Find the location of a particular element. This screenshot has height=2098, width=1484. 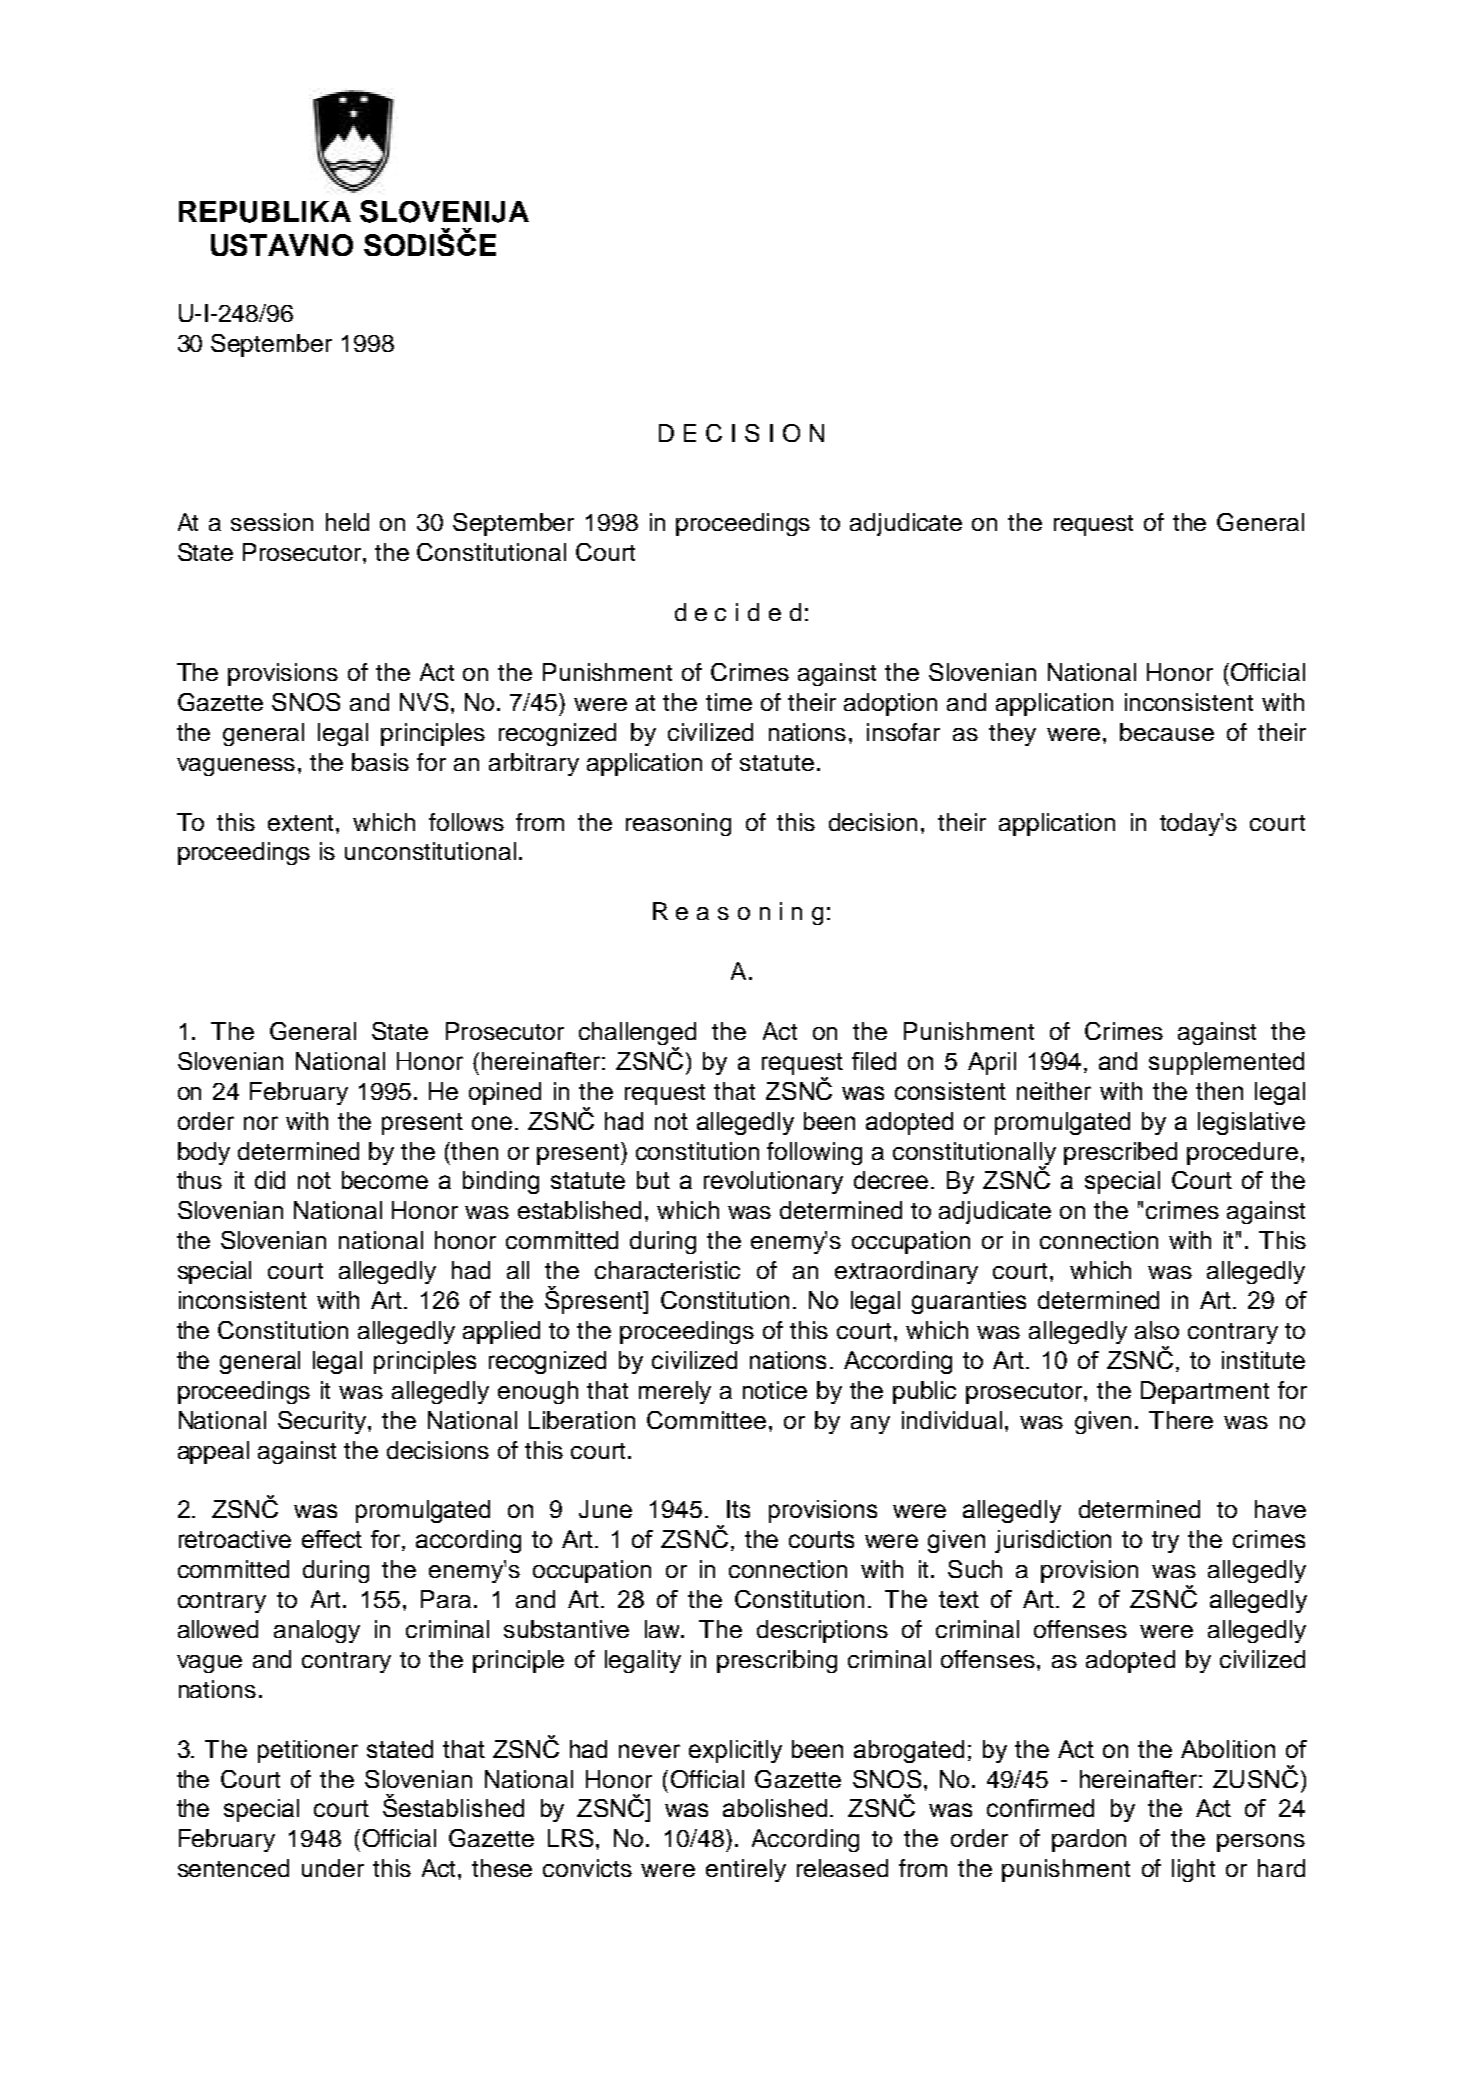

abolished is located at coordinates (775, 1808).
